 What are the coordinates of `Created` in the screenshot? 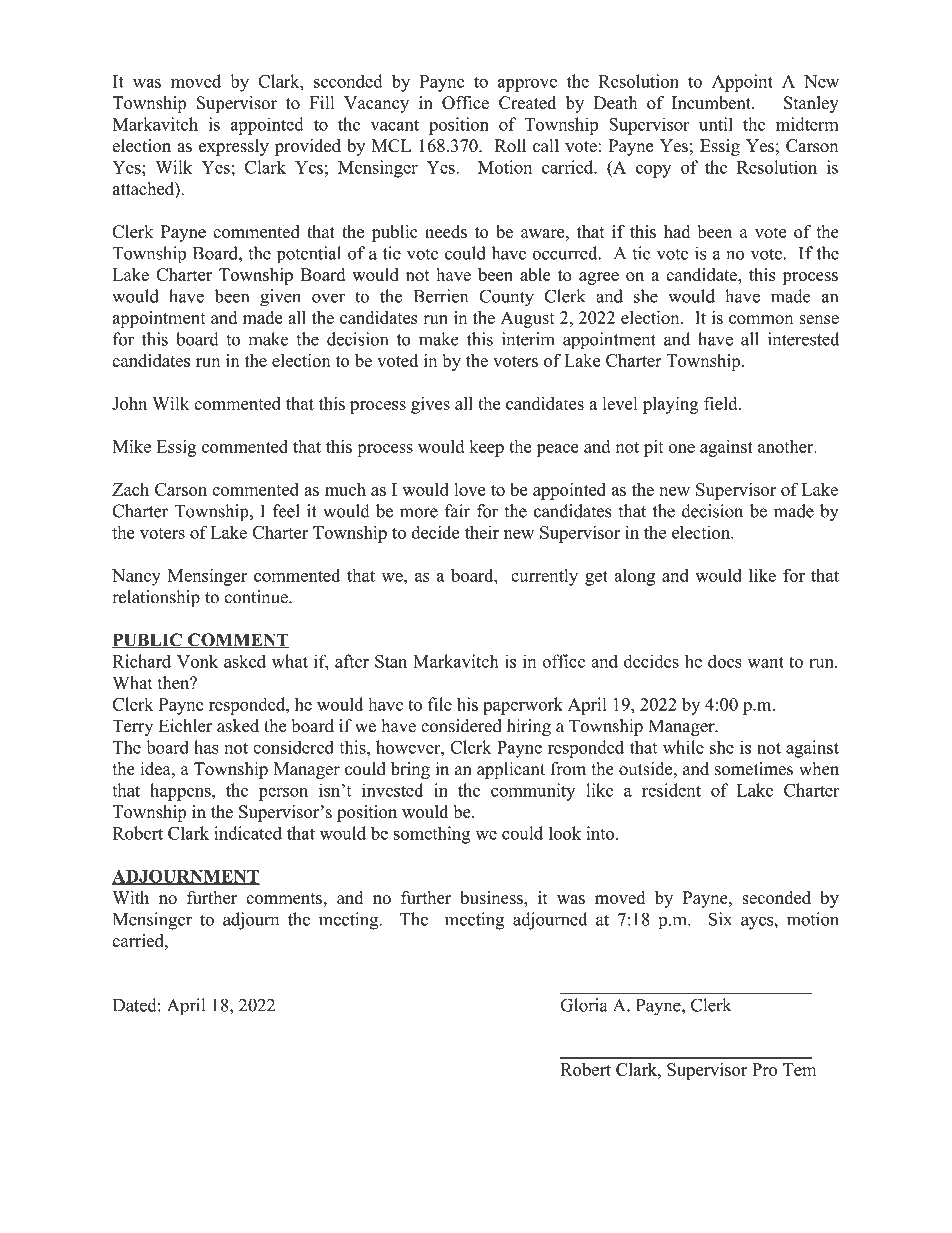 It's located at (527, 103).
